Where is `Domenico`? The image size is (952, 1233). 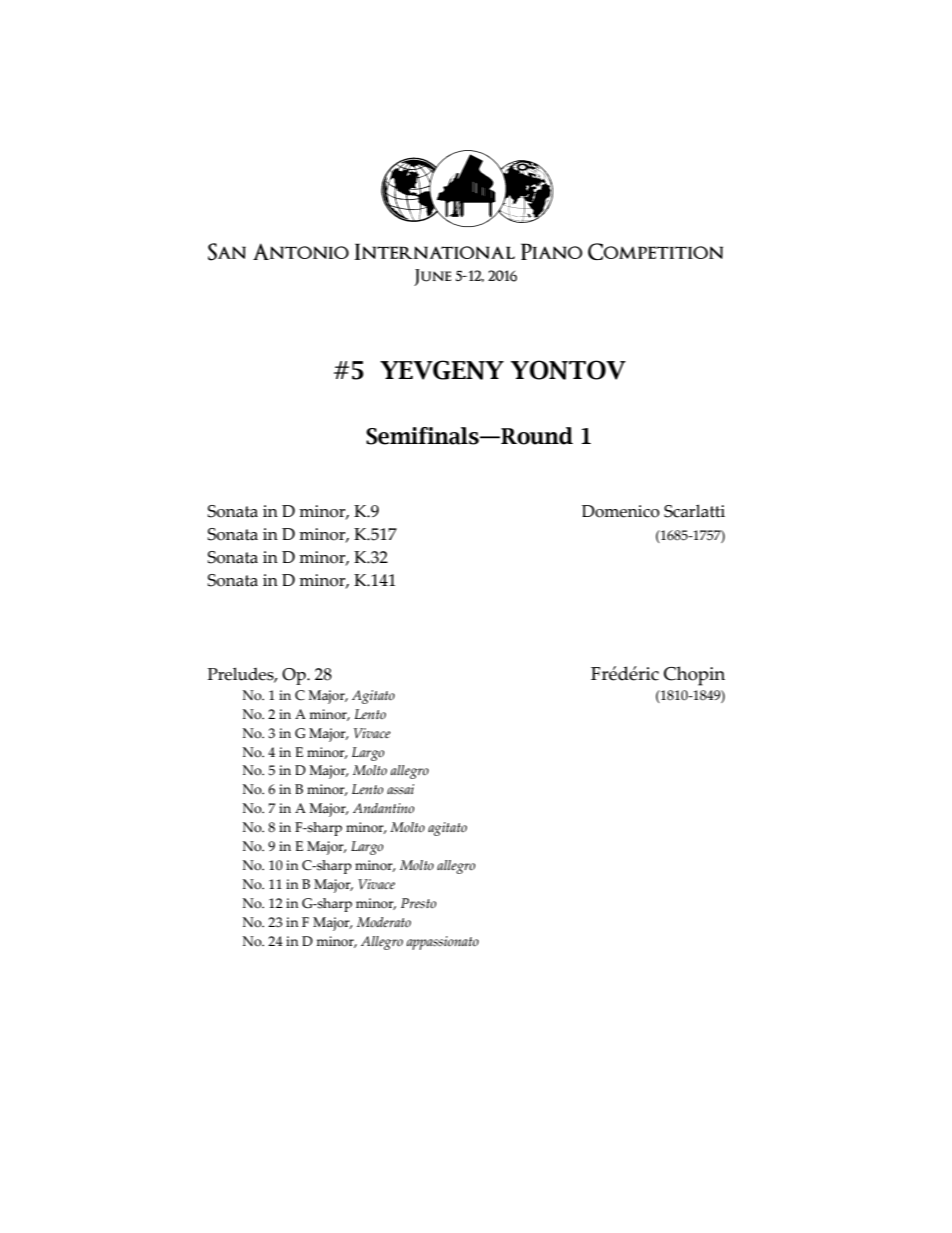 Domenico is located at coordinates (621, 511).
